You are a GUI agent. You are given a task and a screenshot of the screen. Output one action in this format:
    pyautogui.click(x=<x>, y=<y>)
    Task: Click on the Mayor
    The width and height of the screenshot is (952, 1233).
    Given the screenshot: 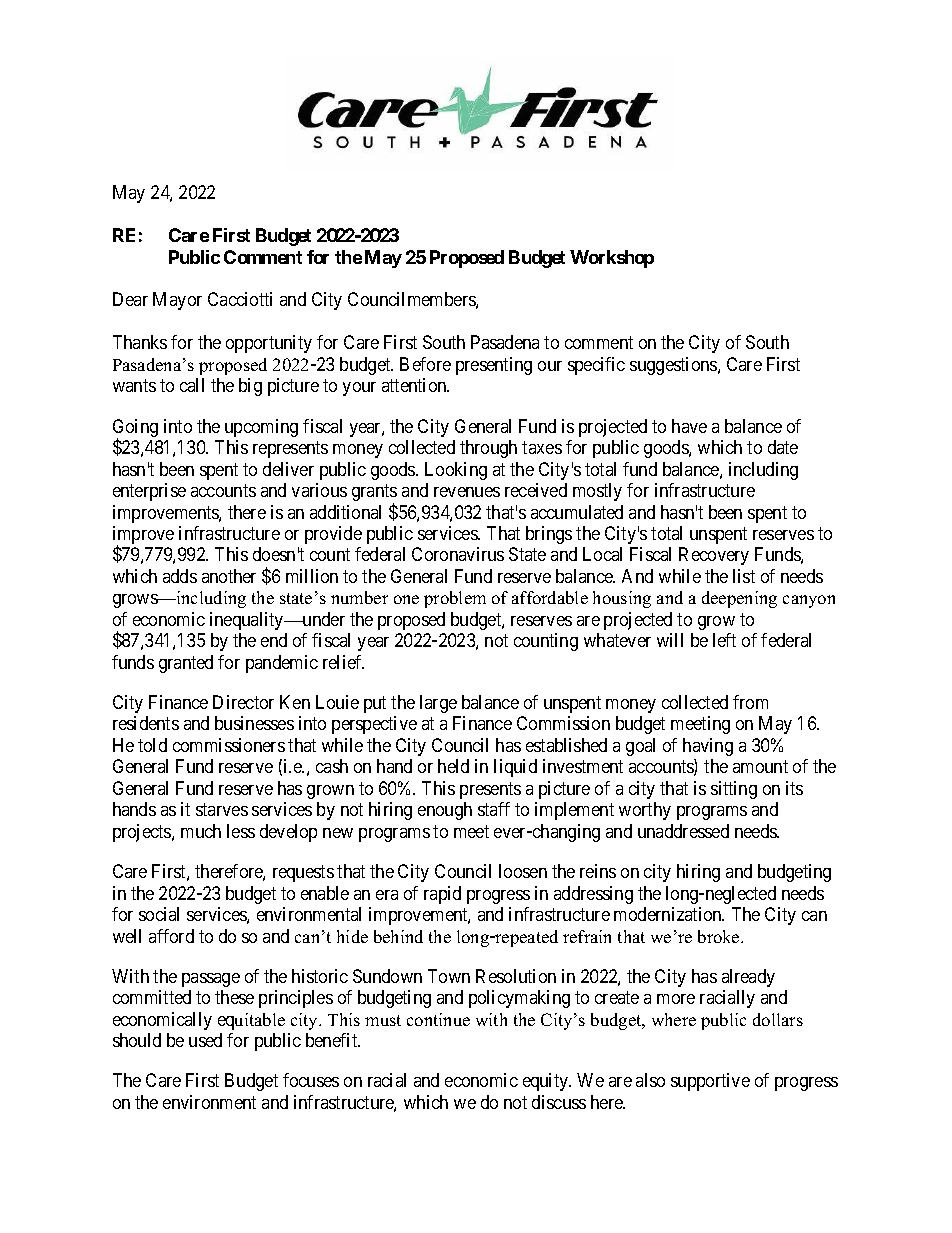 What is the action you would take?
    pyautogui.click(x=177, y=301)
